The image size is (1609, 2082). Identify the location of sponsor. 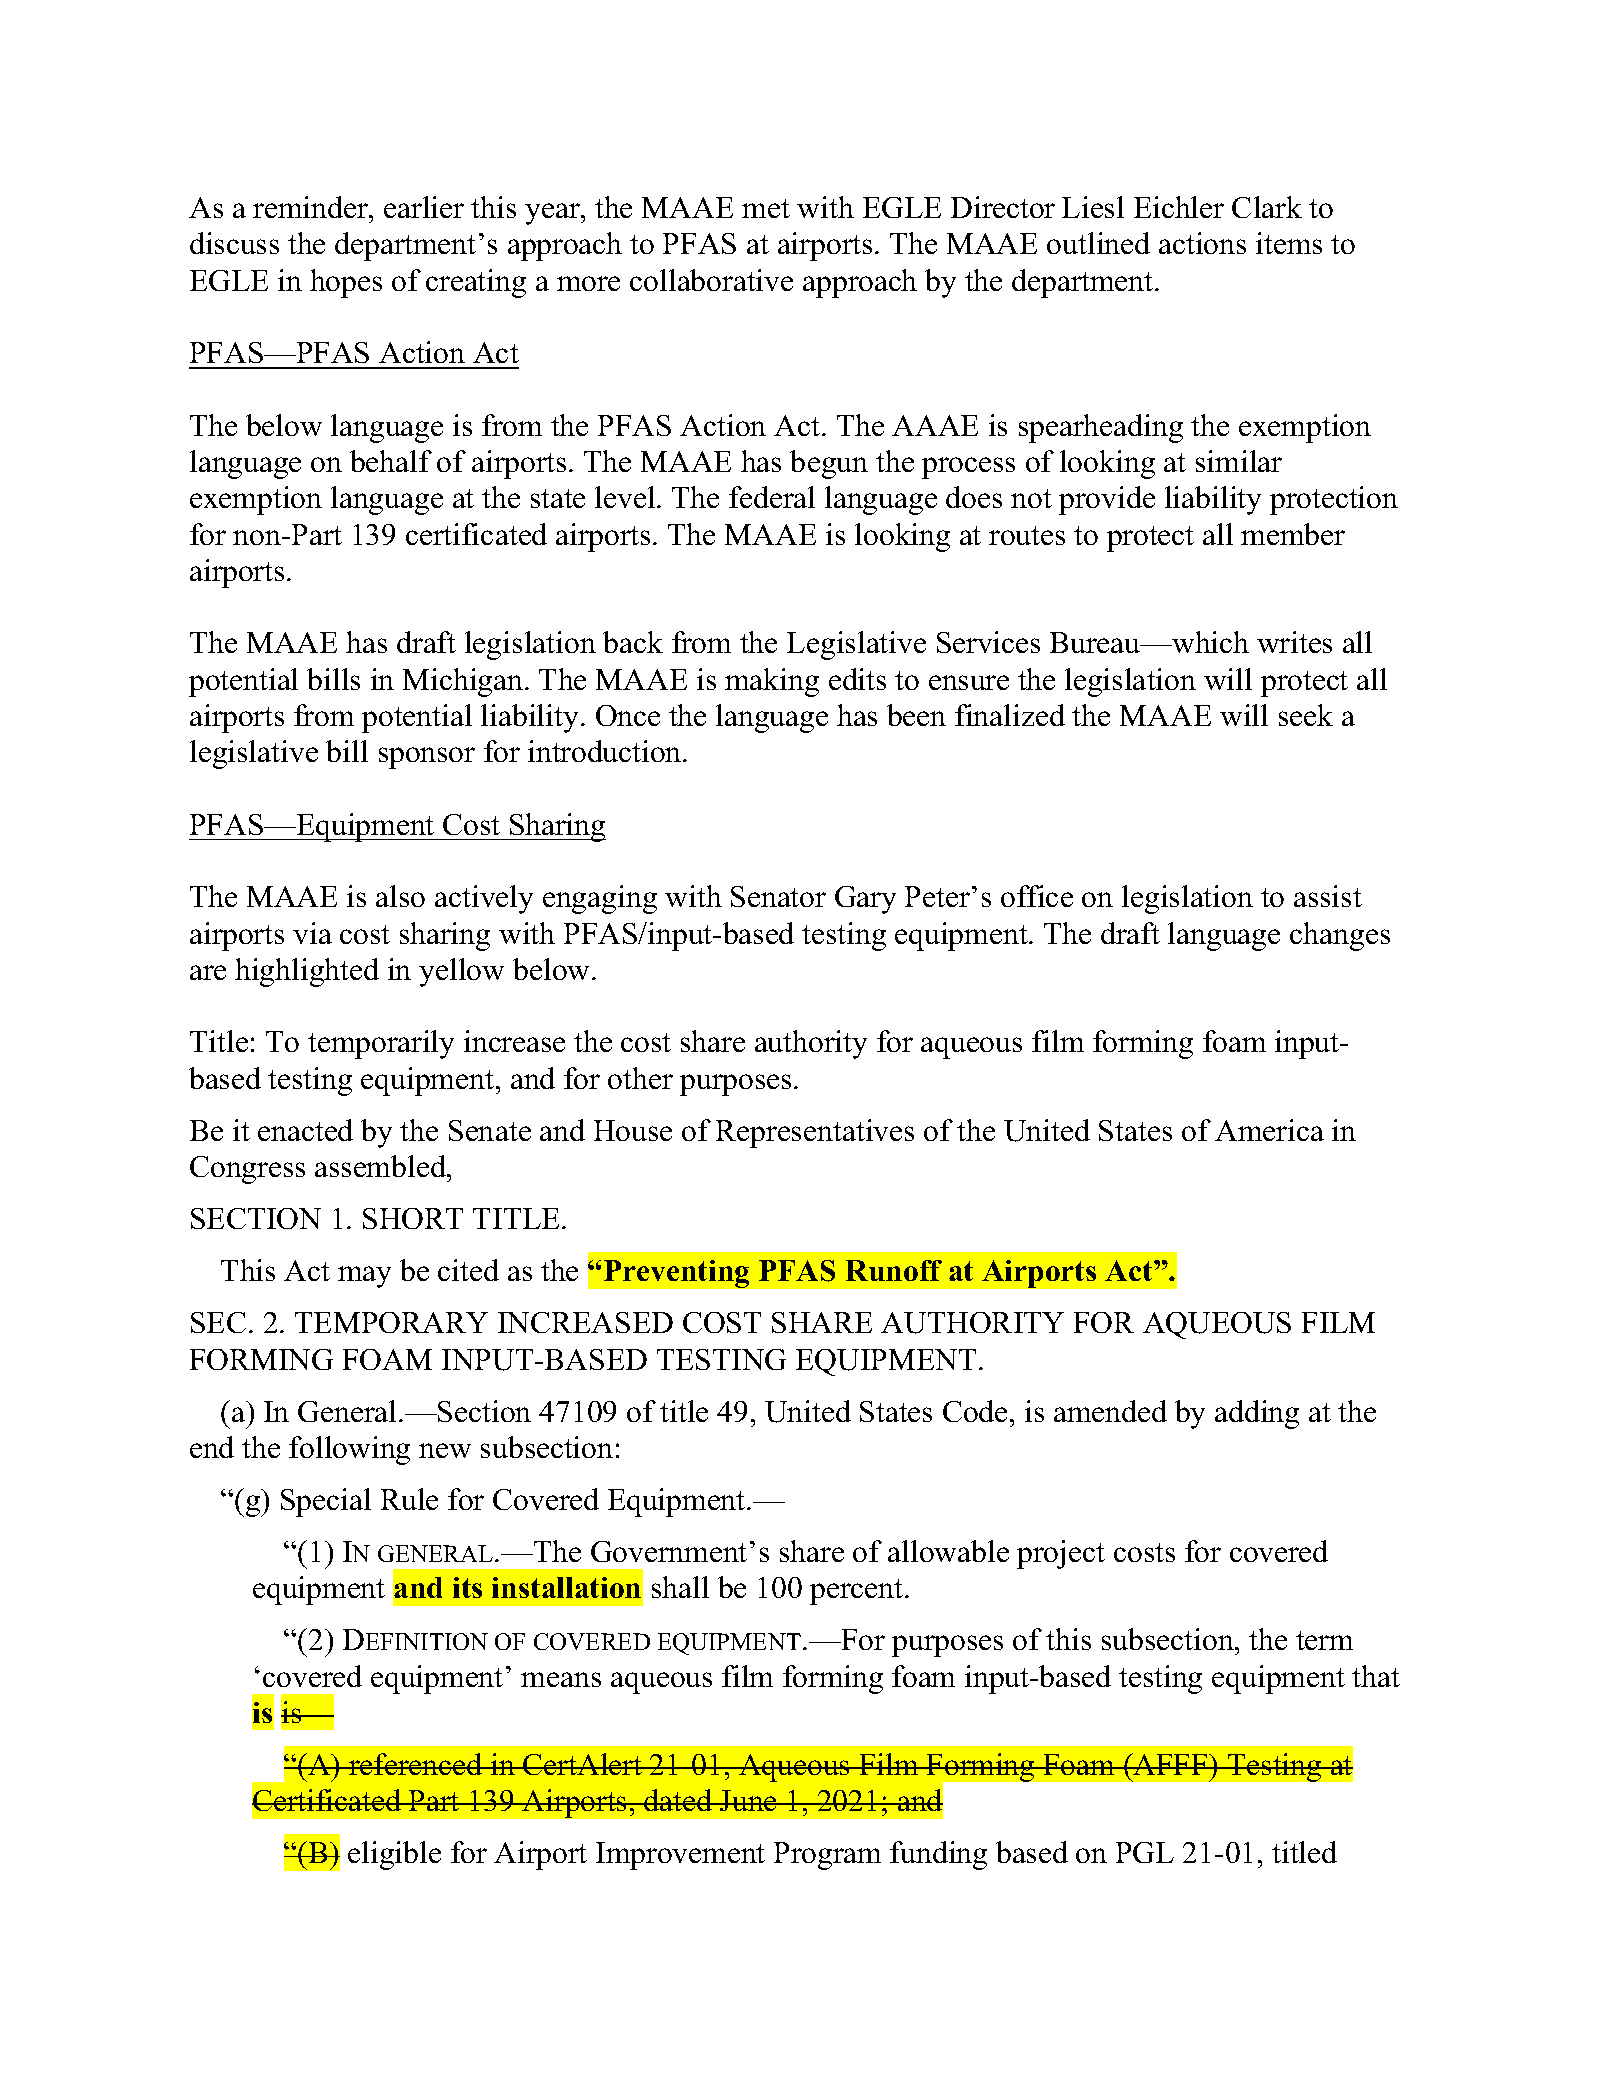
(427, 758).
